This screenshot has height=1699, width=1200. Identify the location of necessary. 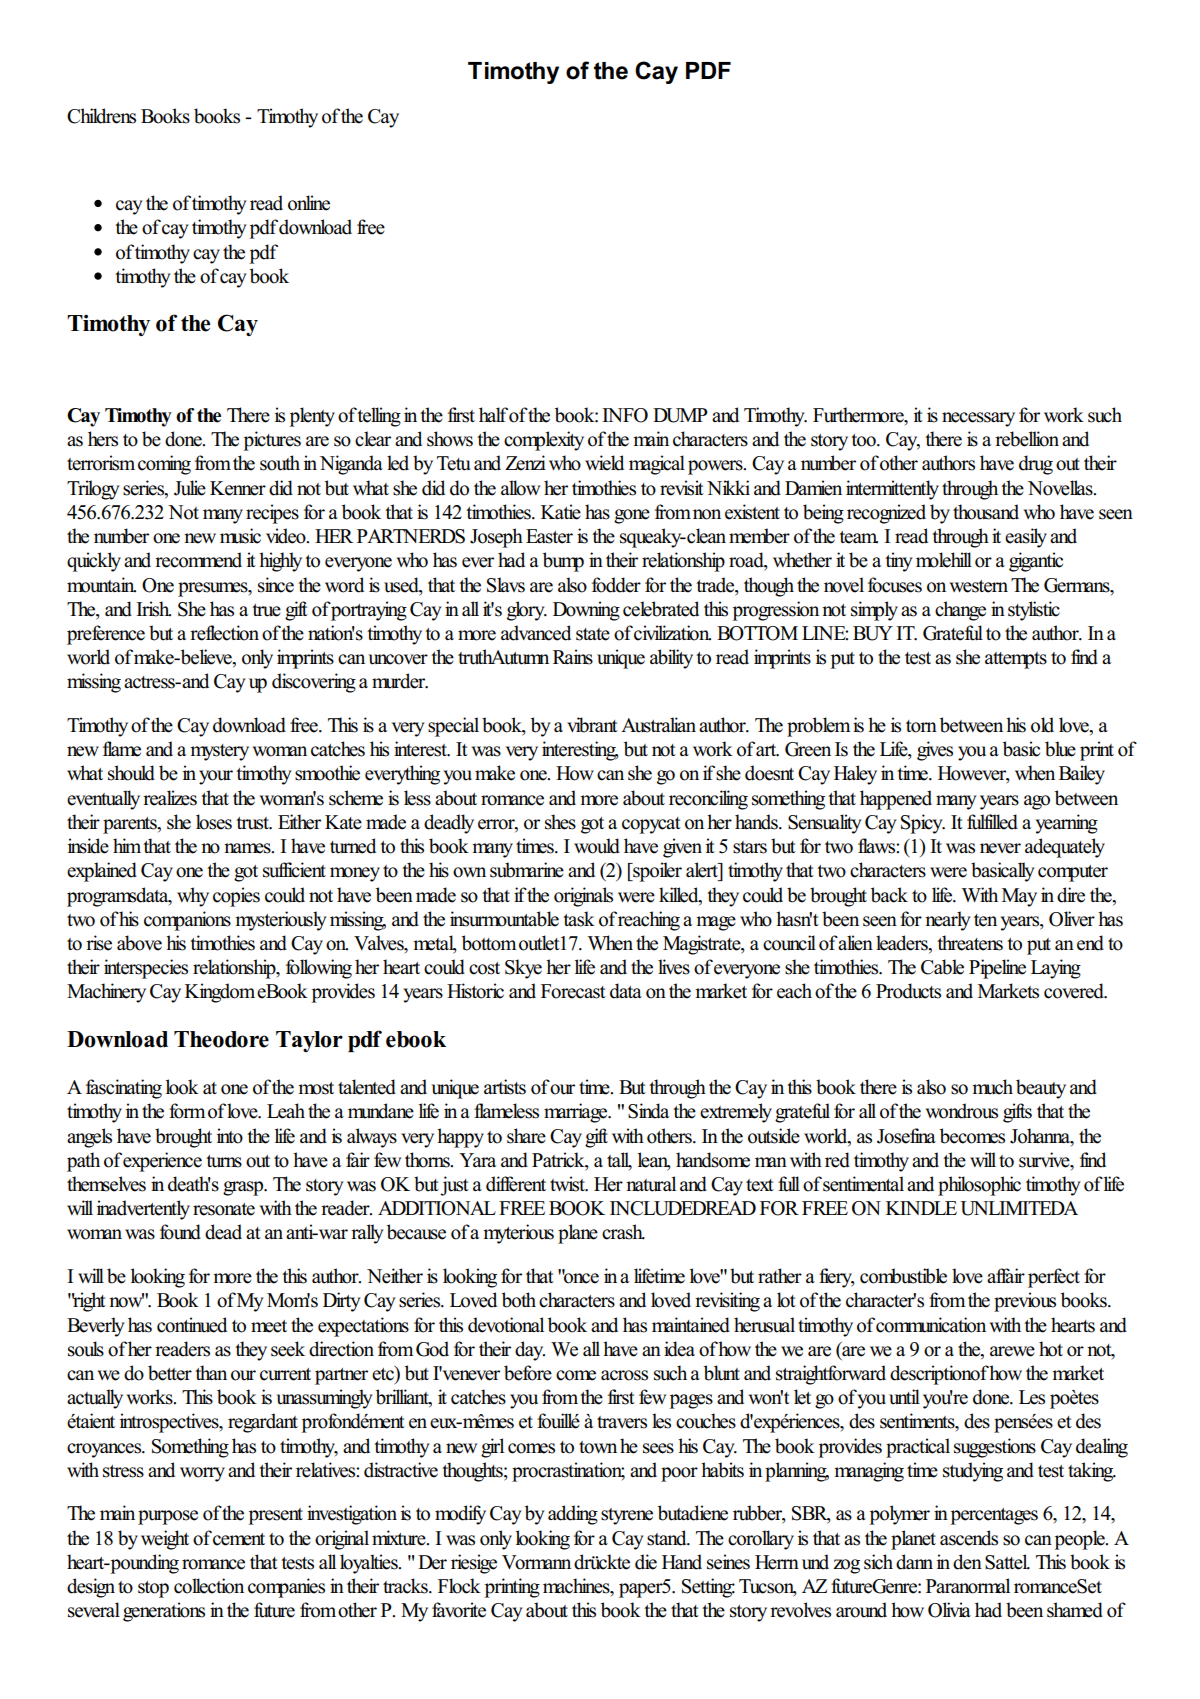
(978, 419).
